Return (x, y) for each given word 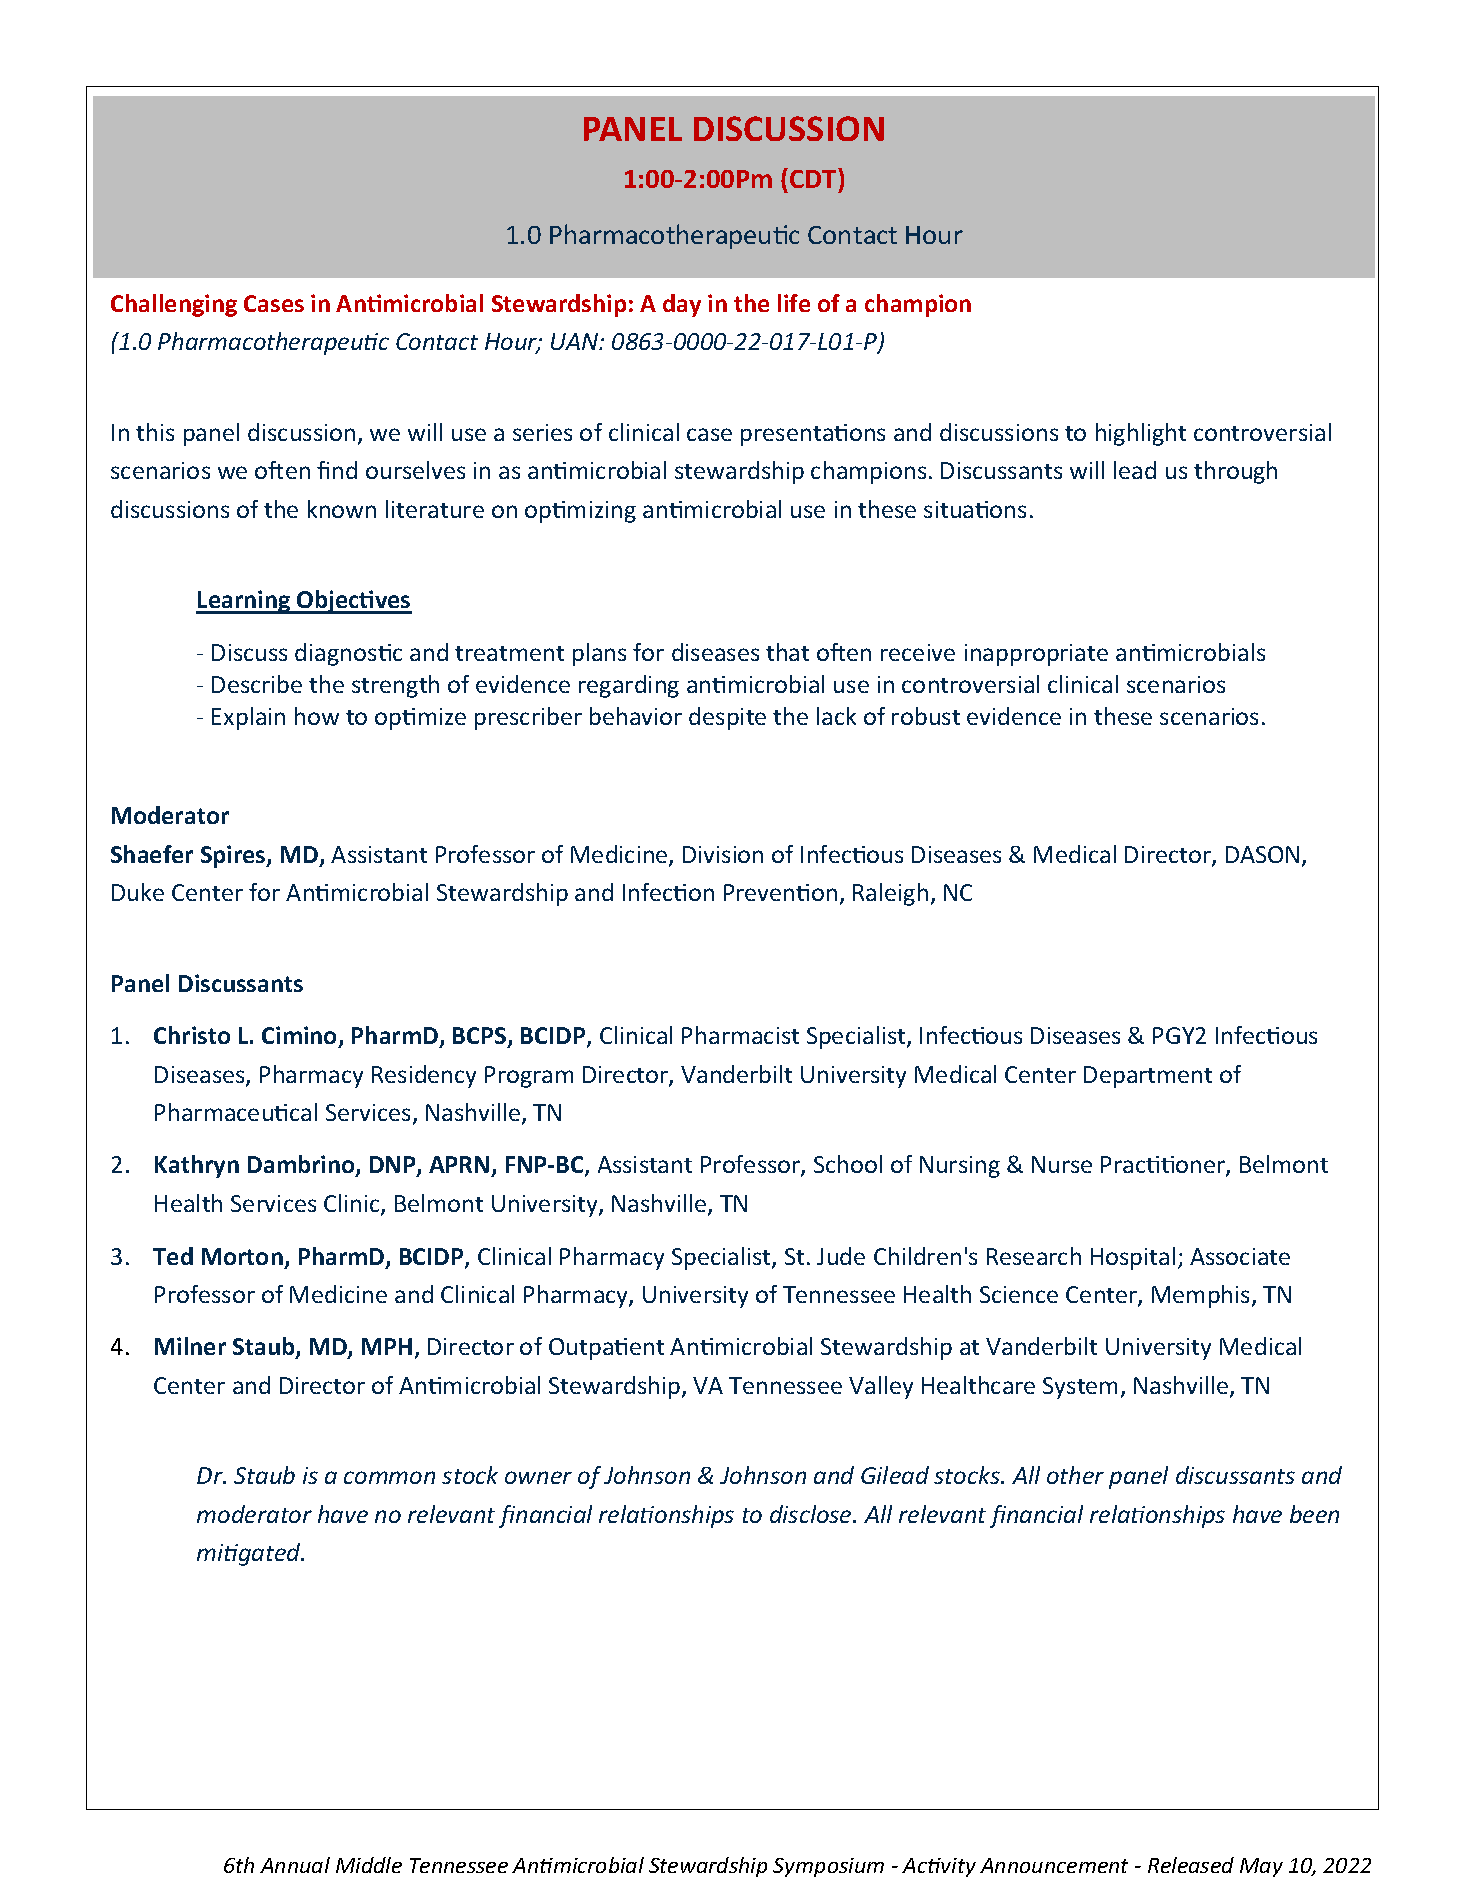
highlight (1141, 434)
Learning (244, 602)
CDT (814, 178)
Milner (190, 1346)
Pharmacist (740, 1035)
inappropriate (1036, 655)
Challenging (174, 305)
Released (1191, 1865)
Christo (192, 1035)
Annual (295, 1865)
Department (1148, 1077)
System (1080, 1388)
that (787, 652)
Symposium (828, 1867)
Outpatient (606, 1349)
